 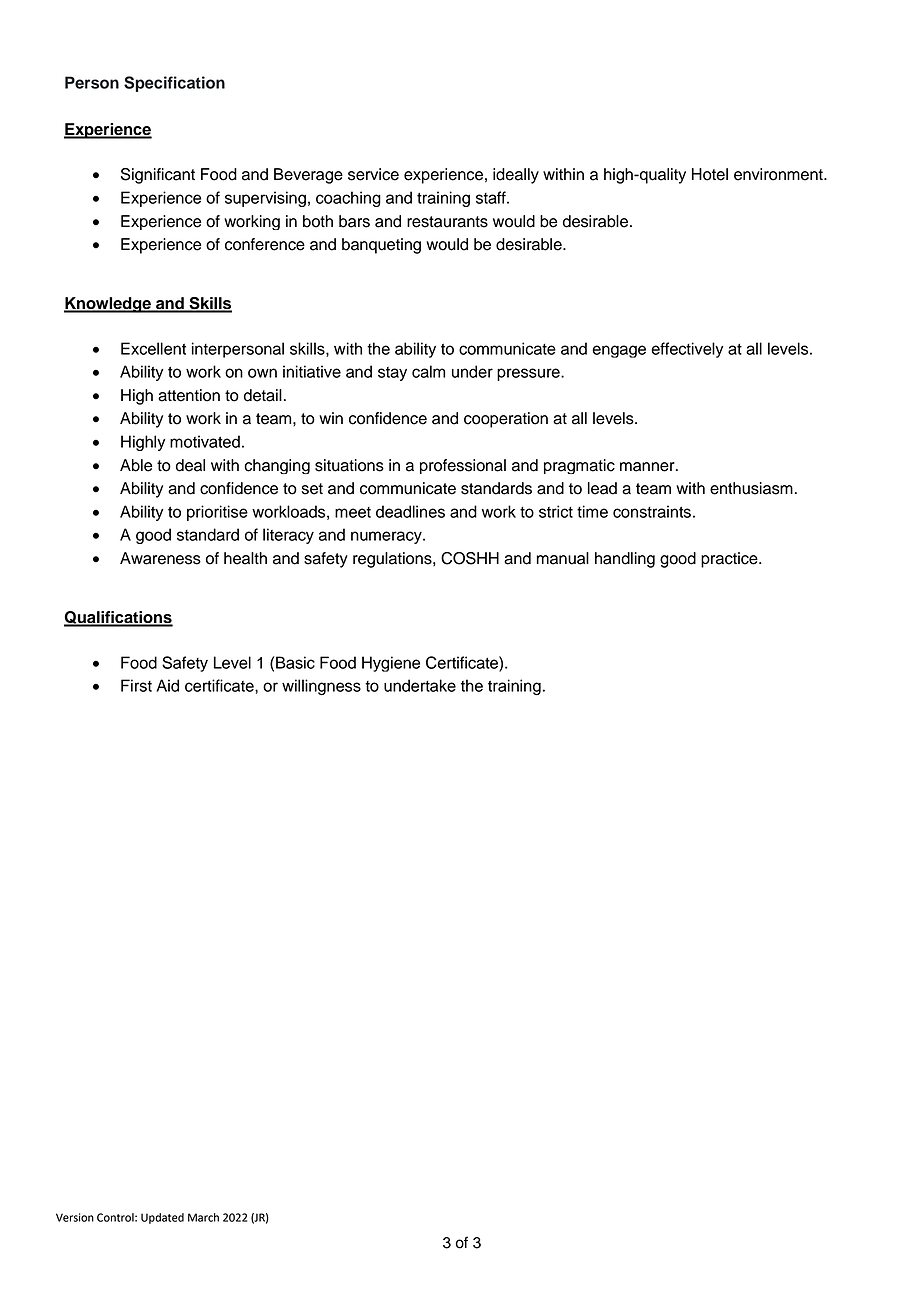 I want to click on practice, so click(x=730, y=560).
